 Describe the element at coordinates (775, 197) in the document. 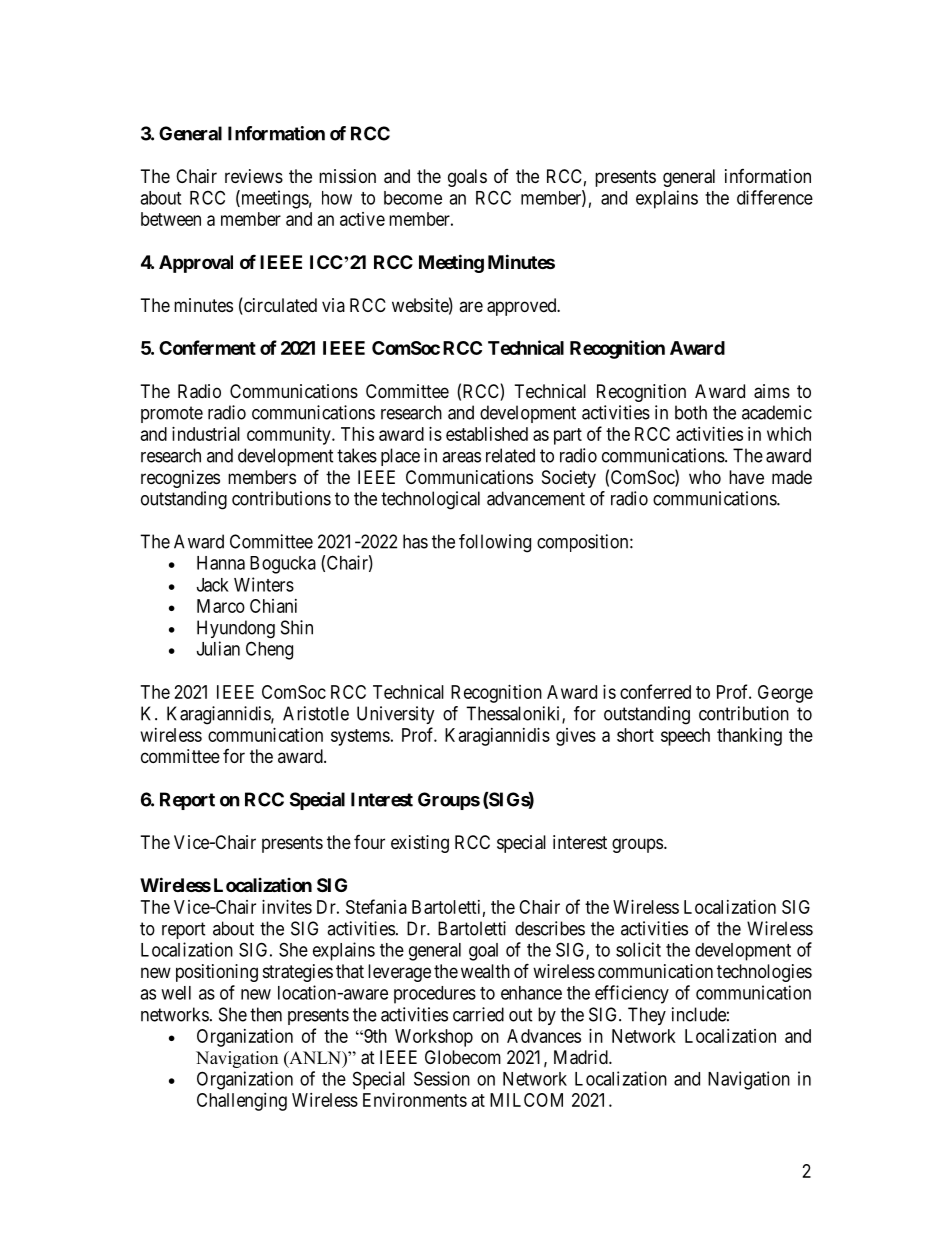

I see `difference` at that location.
